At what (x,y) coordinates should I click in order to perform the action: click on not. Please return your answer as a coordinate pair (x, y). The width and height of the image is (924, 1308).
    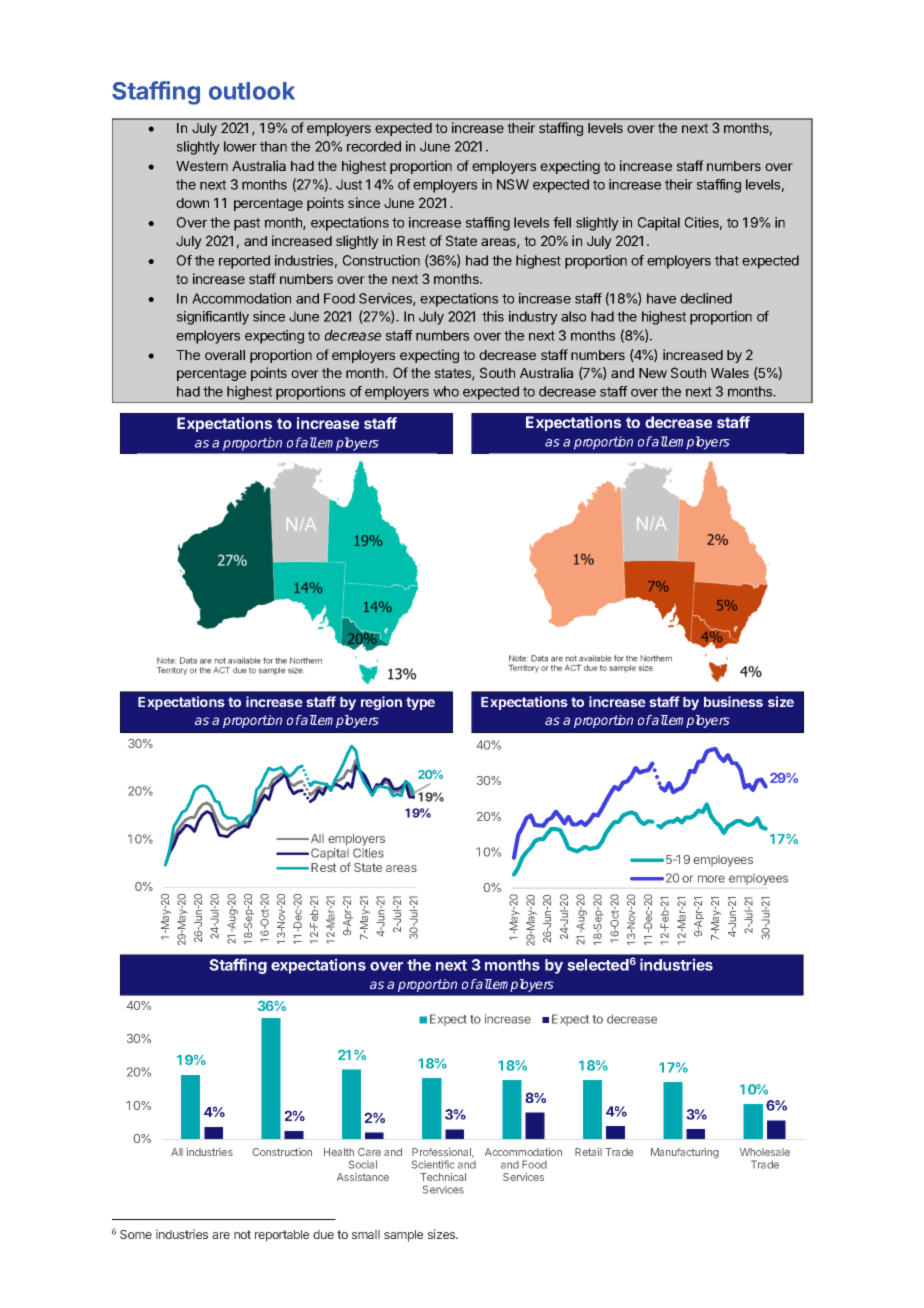
    Looking at the image, I should click on (242, 1234).
